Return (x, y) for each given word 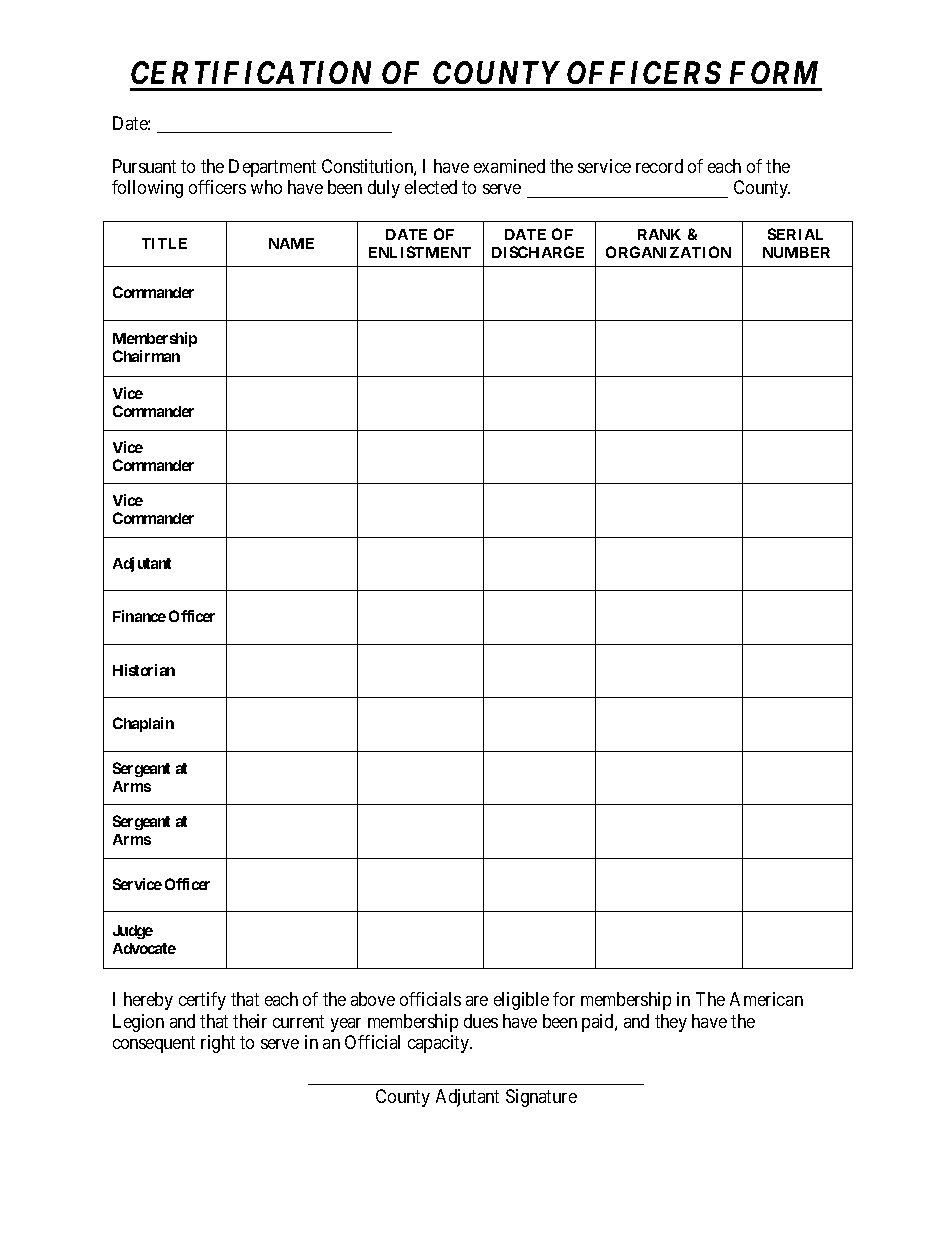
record (659, 166)
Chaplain (143, 724)
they (671, 1023)
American (766, 999)
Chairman (146, 356)
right (218, 1044)
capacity (440, 1044)
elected (431, 187)
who (266, 187)
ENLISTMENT (420, 252)
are (477, 1001)
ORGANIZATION (668, 252)
